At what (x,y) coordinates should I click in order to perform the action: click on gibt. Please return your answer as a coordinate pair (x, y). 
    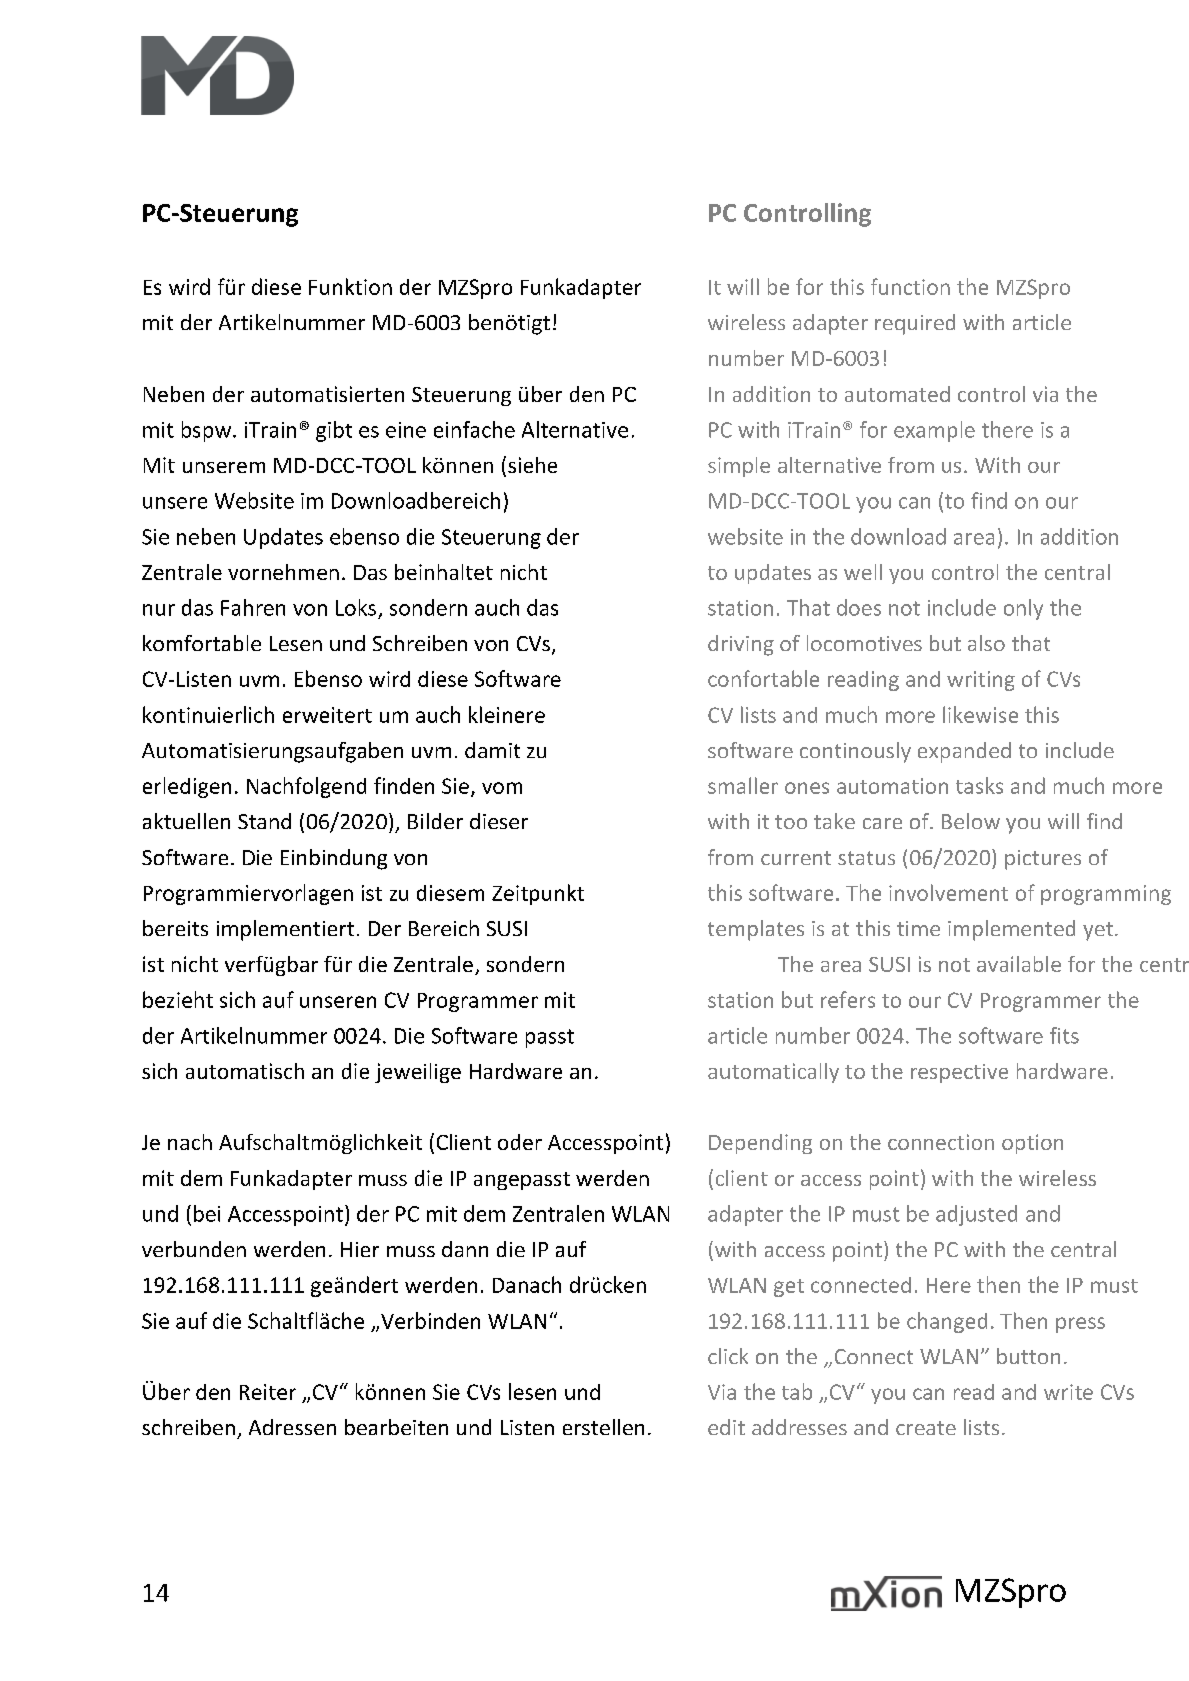
    Looking at the image, I should click on (334, 431).
